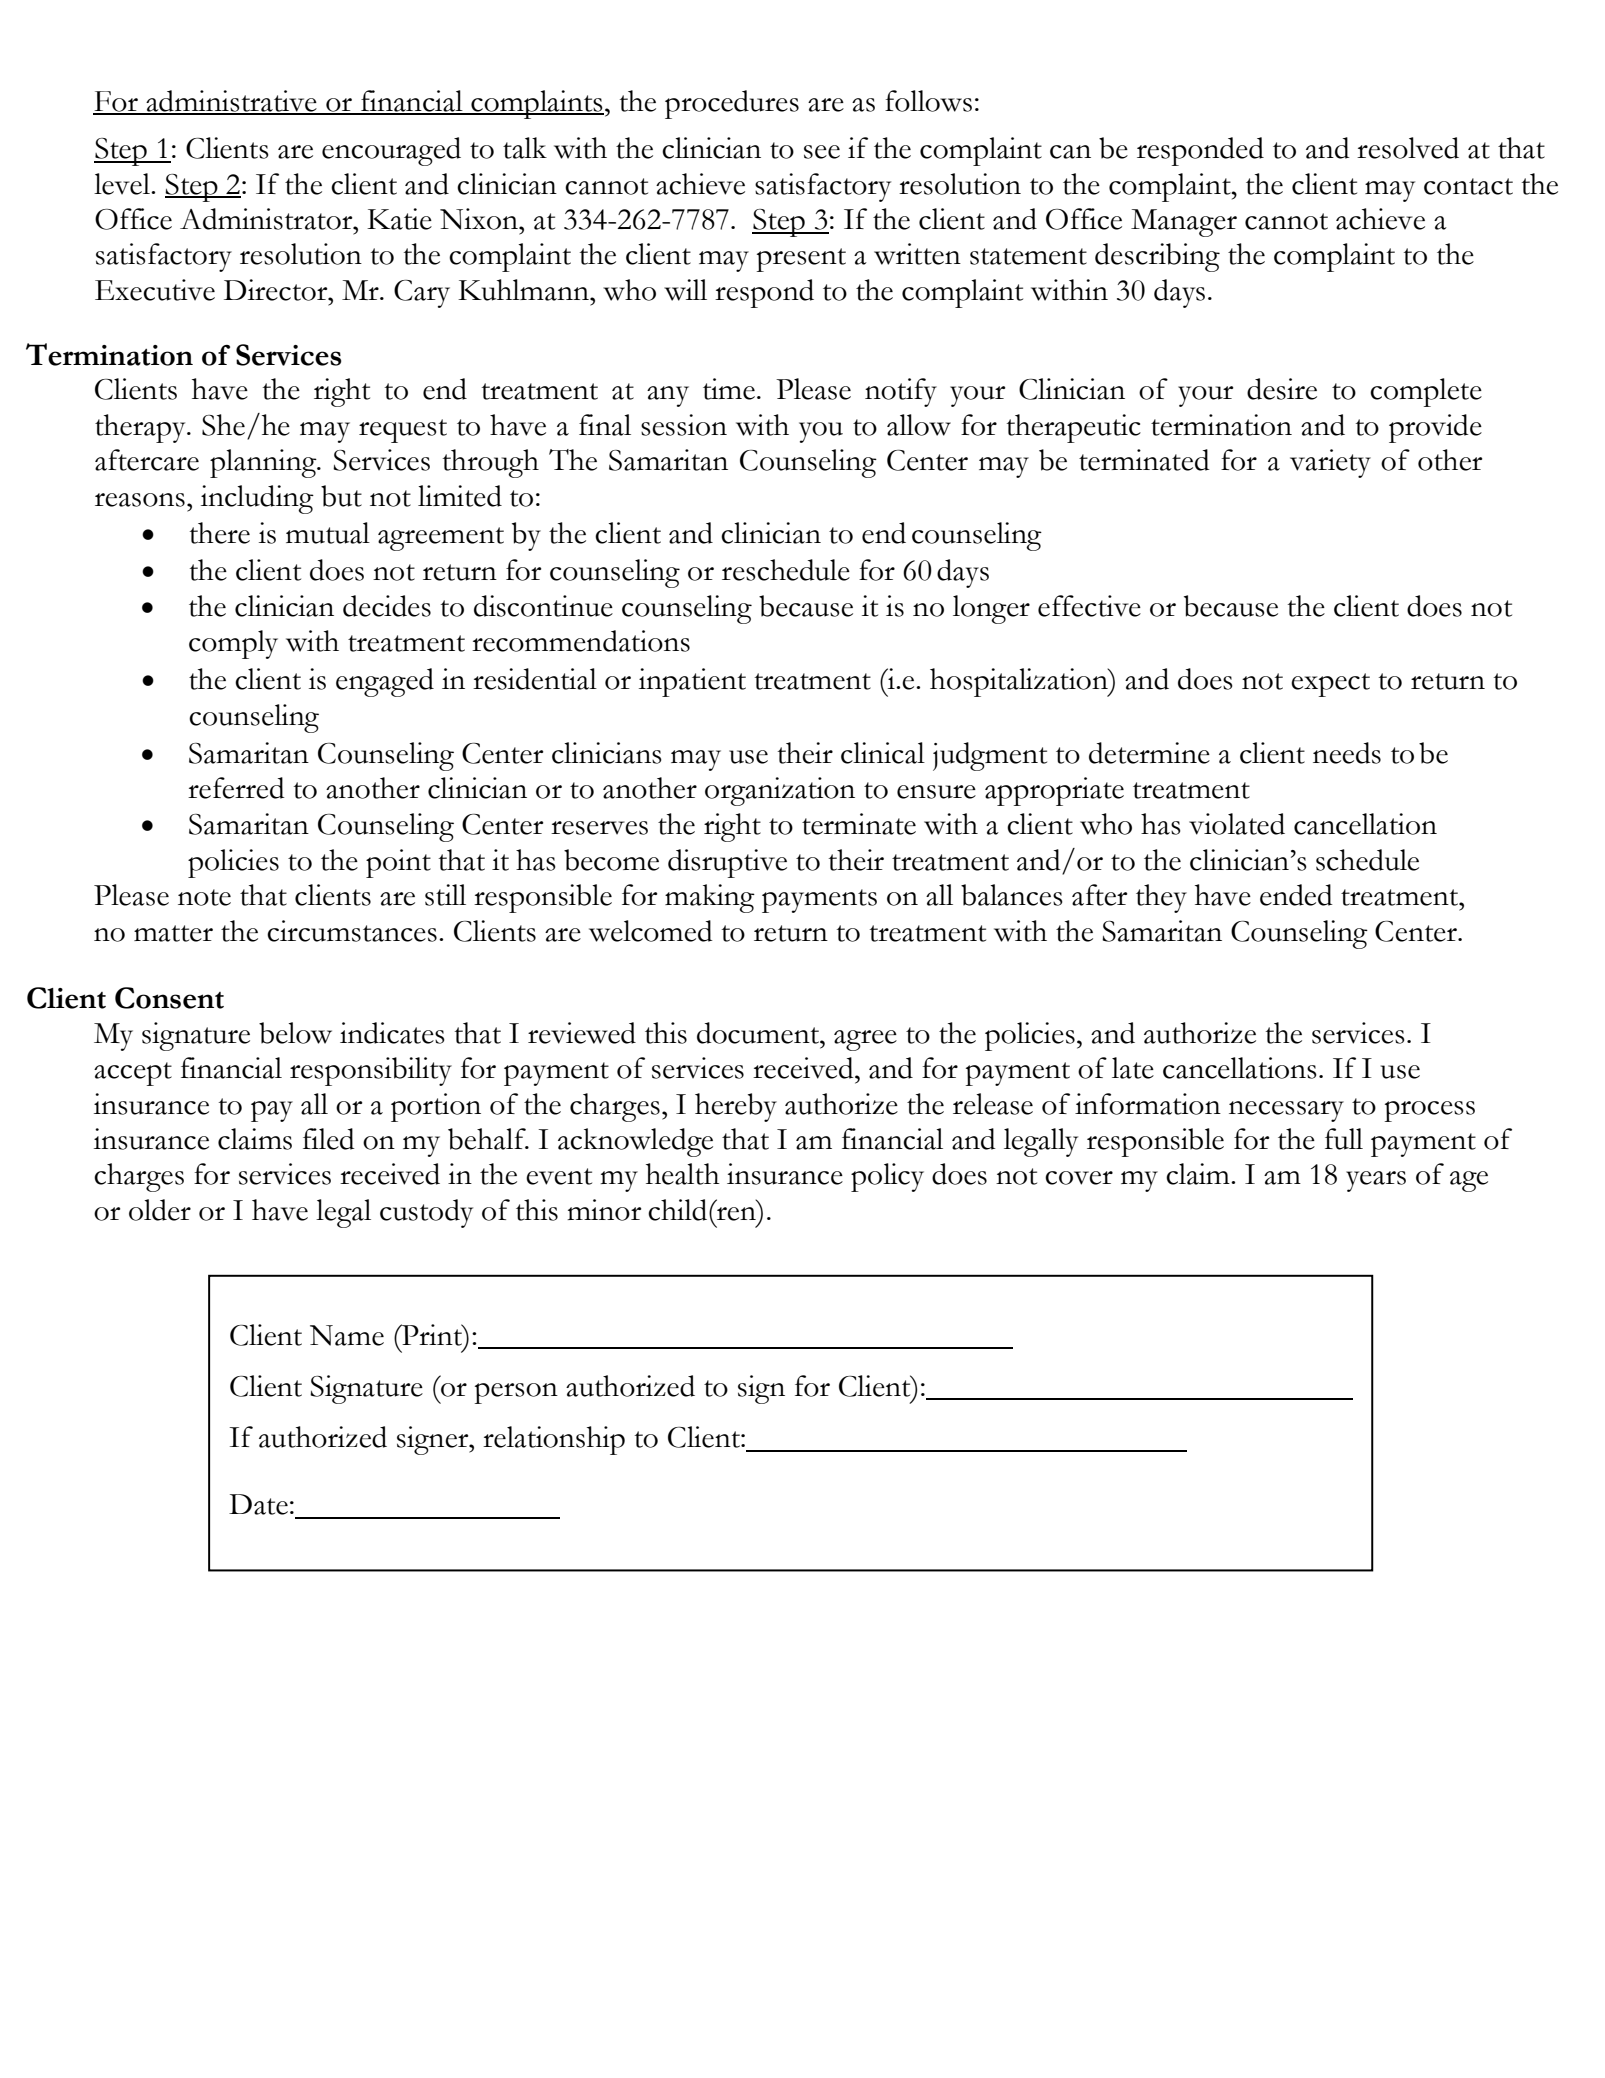 The width and height of the document is (1605, 2078). I want to click on Date, so click(258, 1504).
